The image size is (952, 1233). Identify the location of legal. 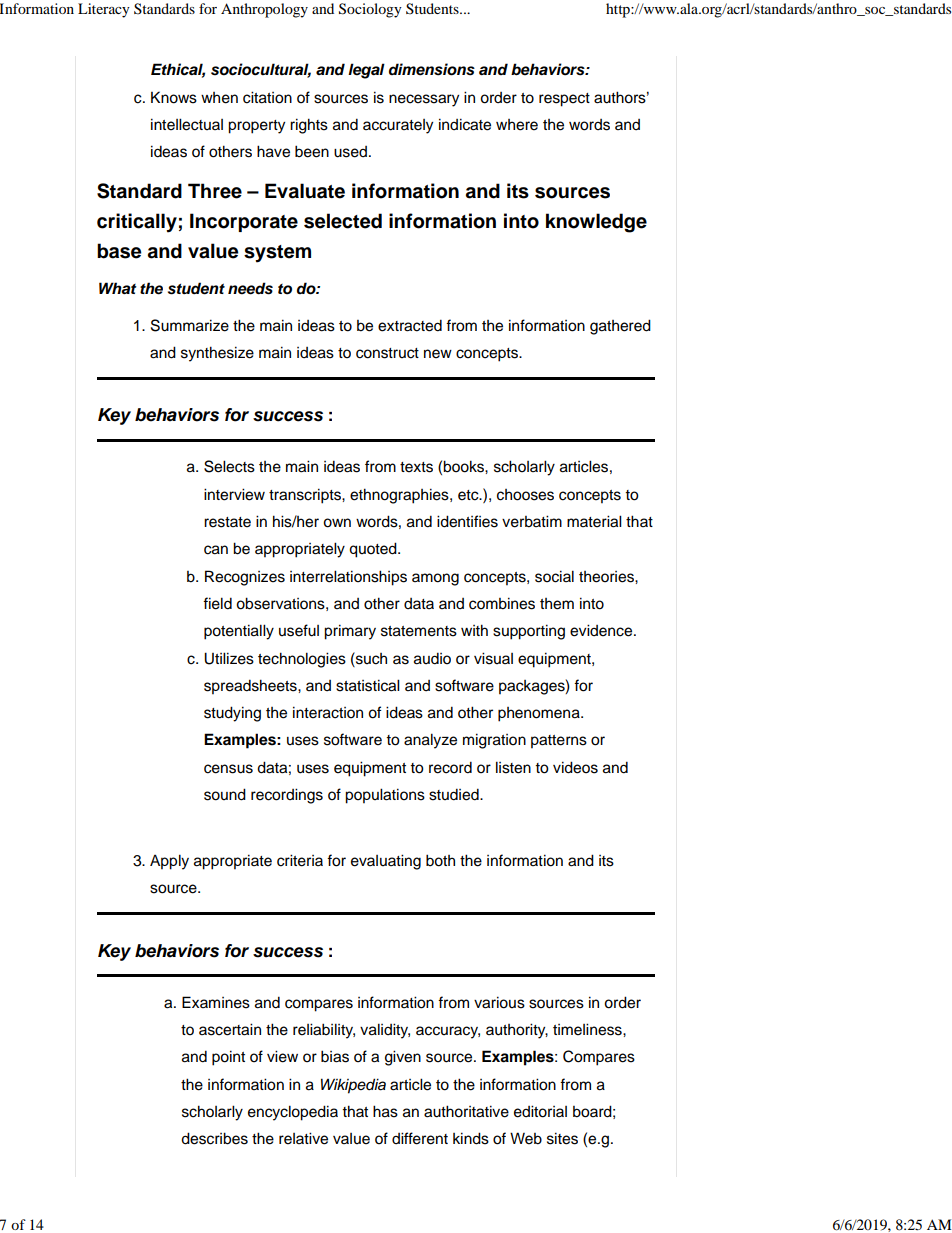
(366, 71).
